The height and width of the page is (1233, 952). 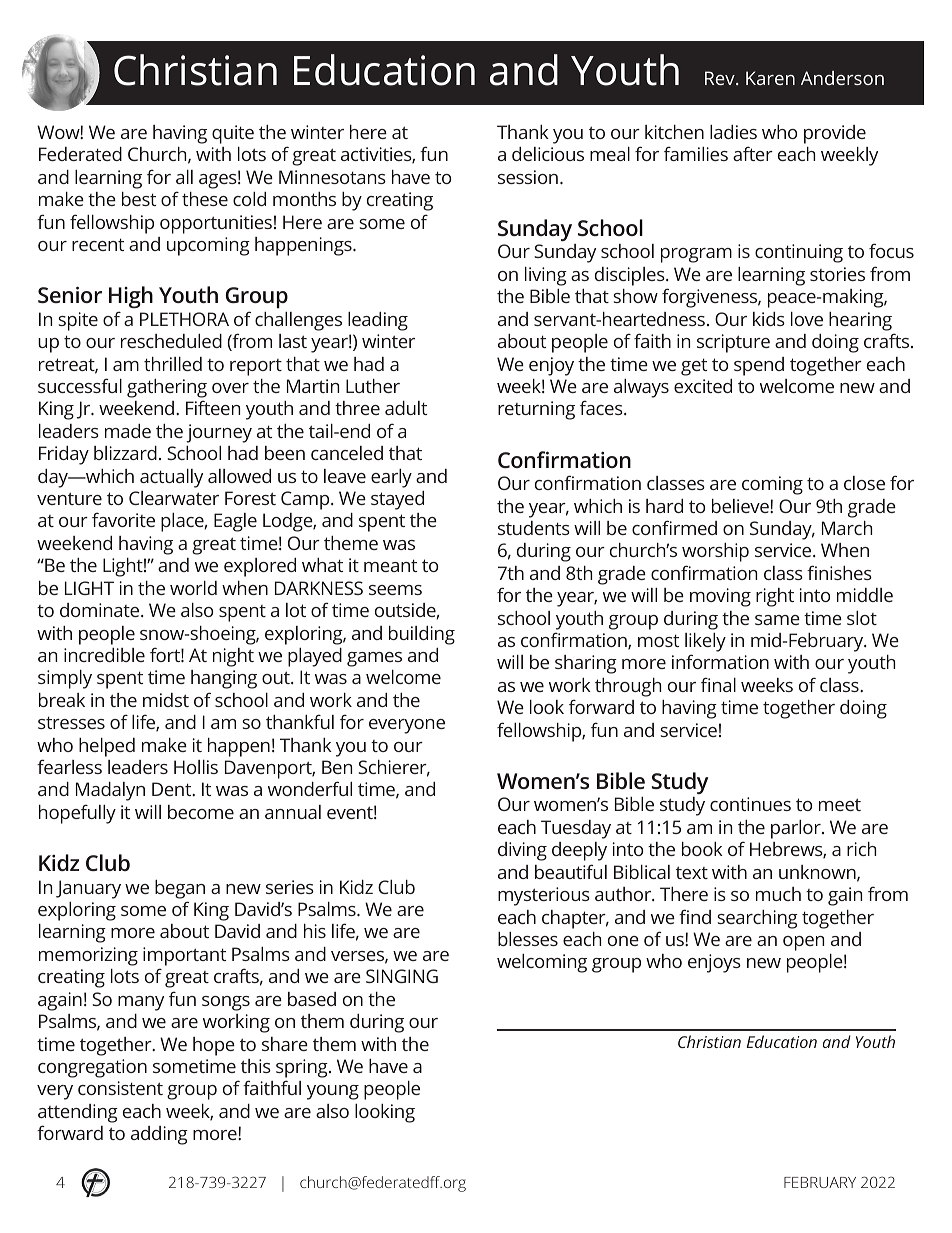 I want to click on open, so click(x=803, y=943).
